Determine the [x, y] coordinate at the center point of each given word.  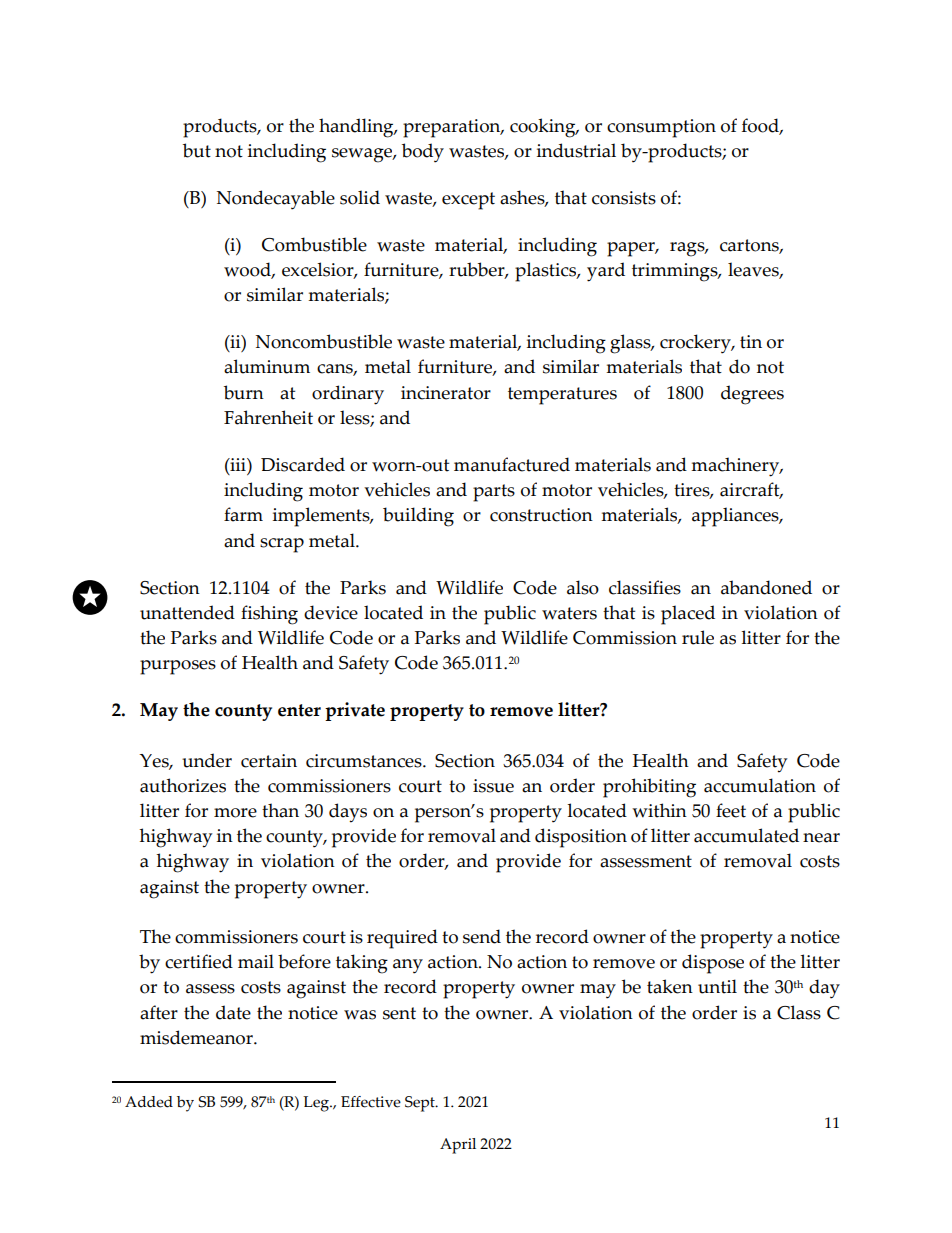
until [717, 986]
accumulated [746, 835]
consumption [661, 128]
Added [149, 1102]
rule [698, 637]
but [197, 150]
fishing [269, 615]
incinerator [446, 393]
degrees [752, 395]
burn [244, 392]
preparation [453, 128]
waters [569, 613]
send [482, 936]
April [458, 1146]
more [235, 813]
